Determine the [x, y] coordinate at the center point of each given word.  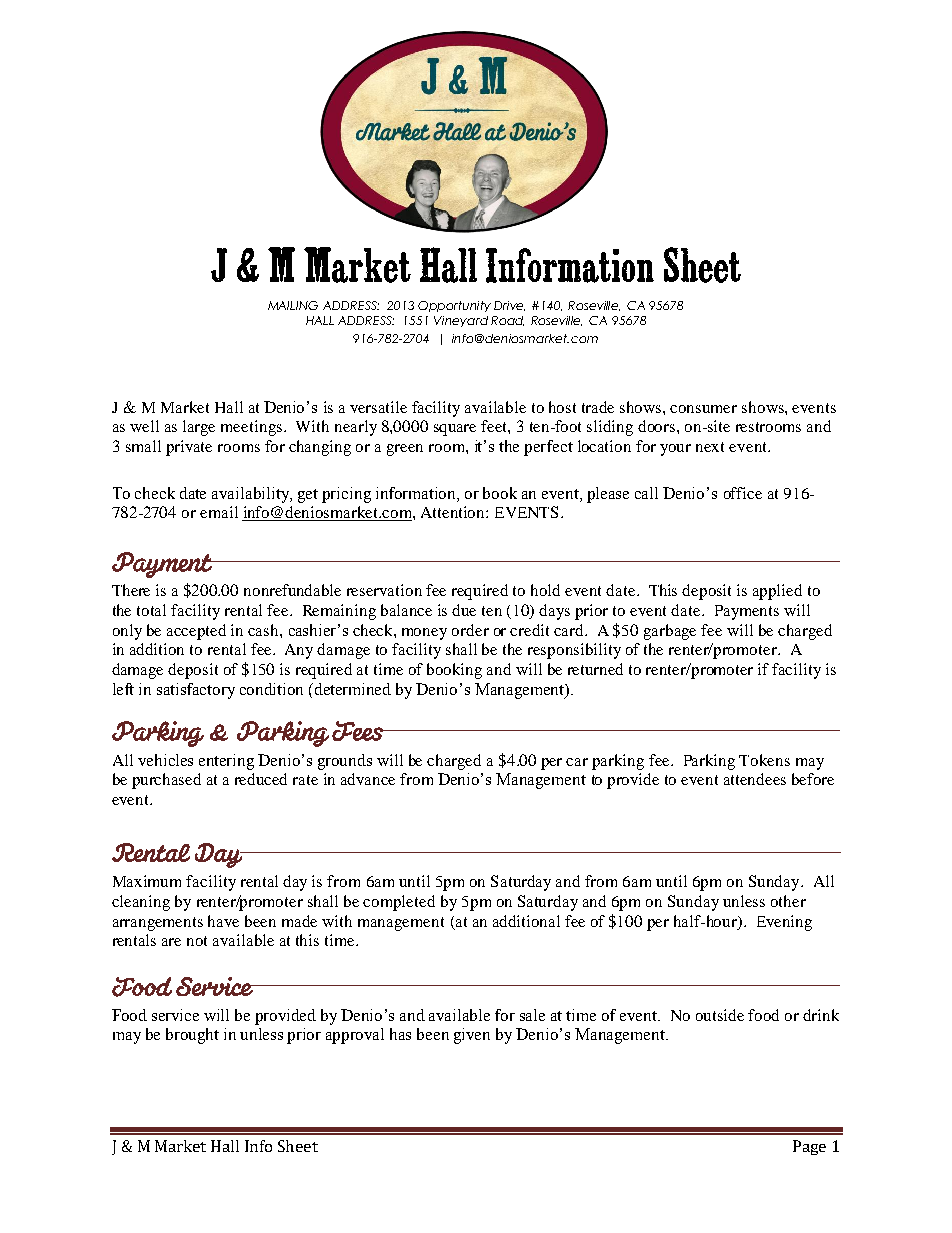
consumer [703, 409]
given [472, 1036]
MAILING [293, 305]
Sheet [298, 1146]
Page [809, 1147]
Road [507, 321]
